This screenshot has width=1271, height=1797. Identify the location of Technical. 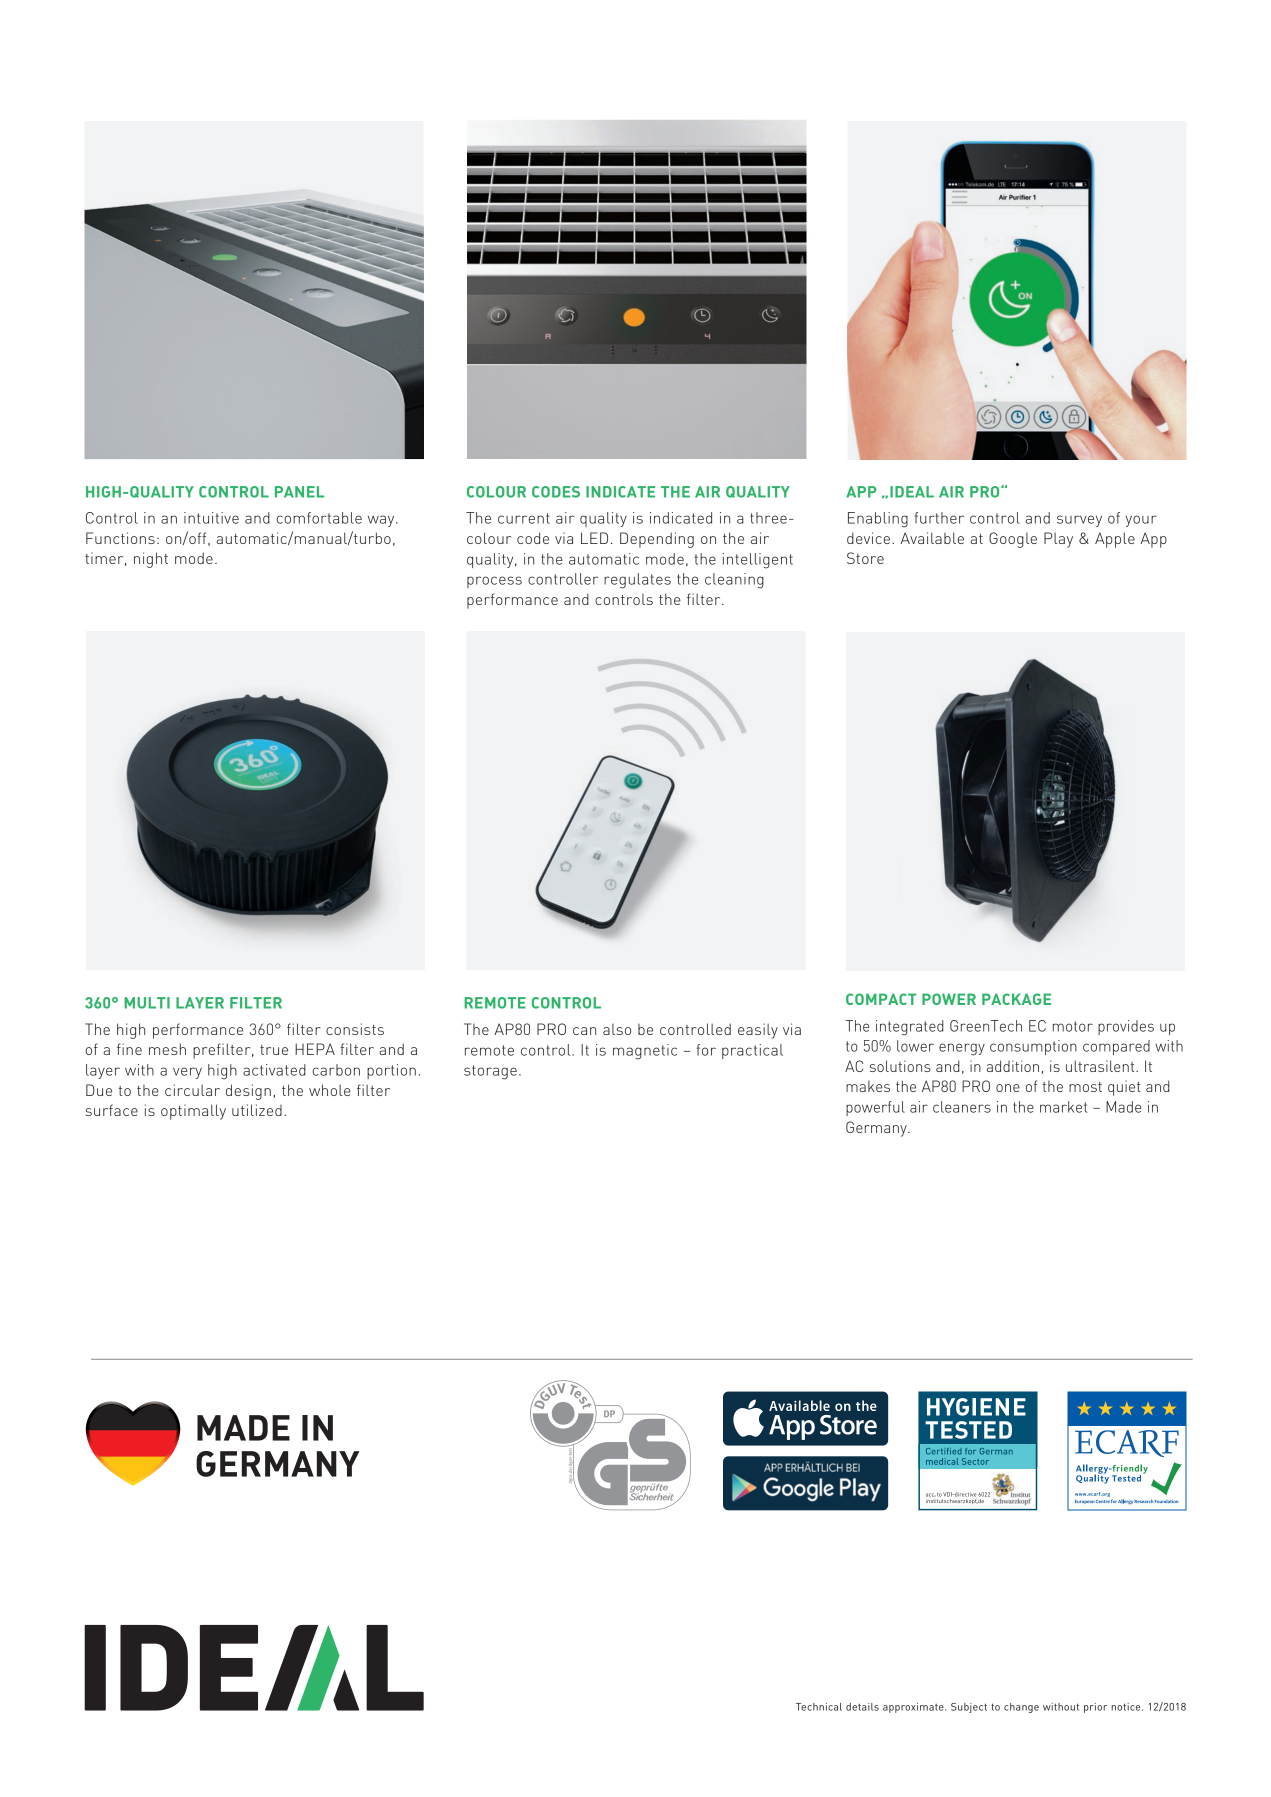
(819, 1707).
